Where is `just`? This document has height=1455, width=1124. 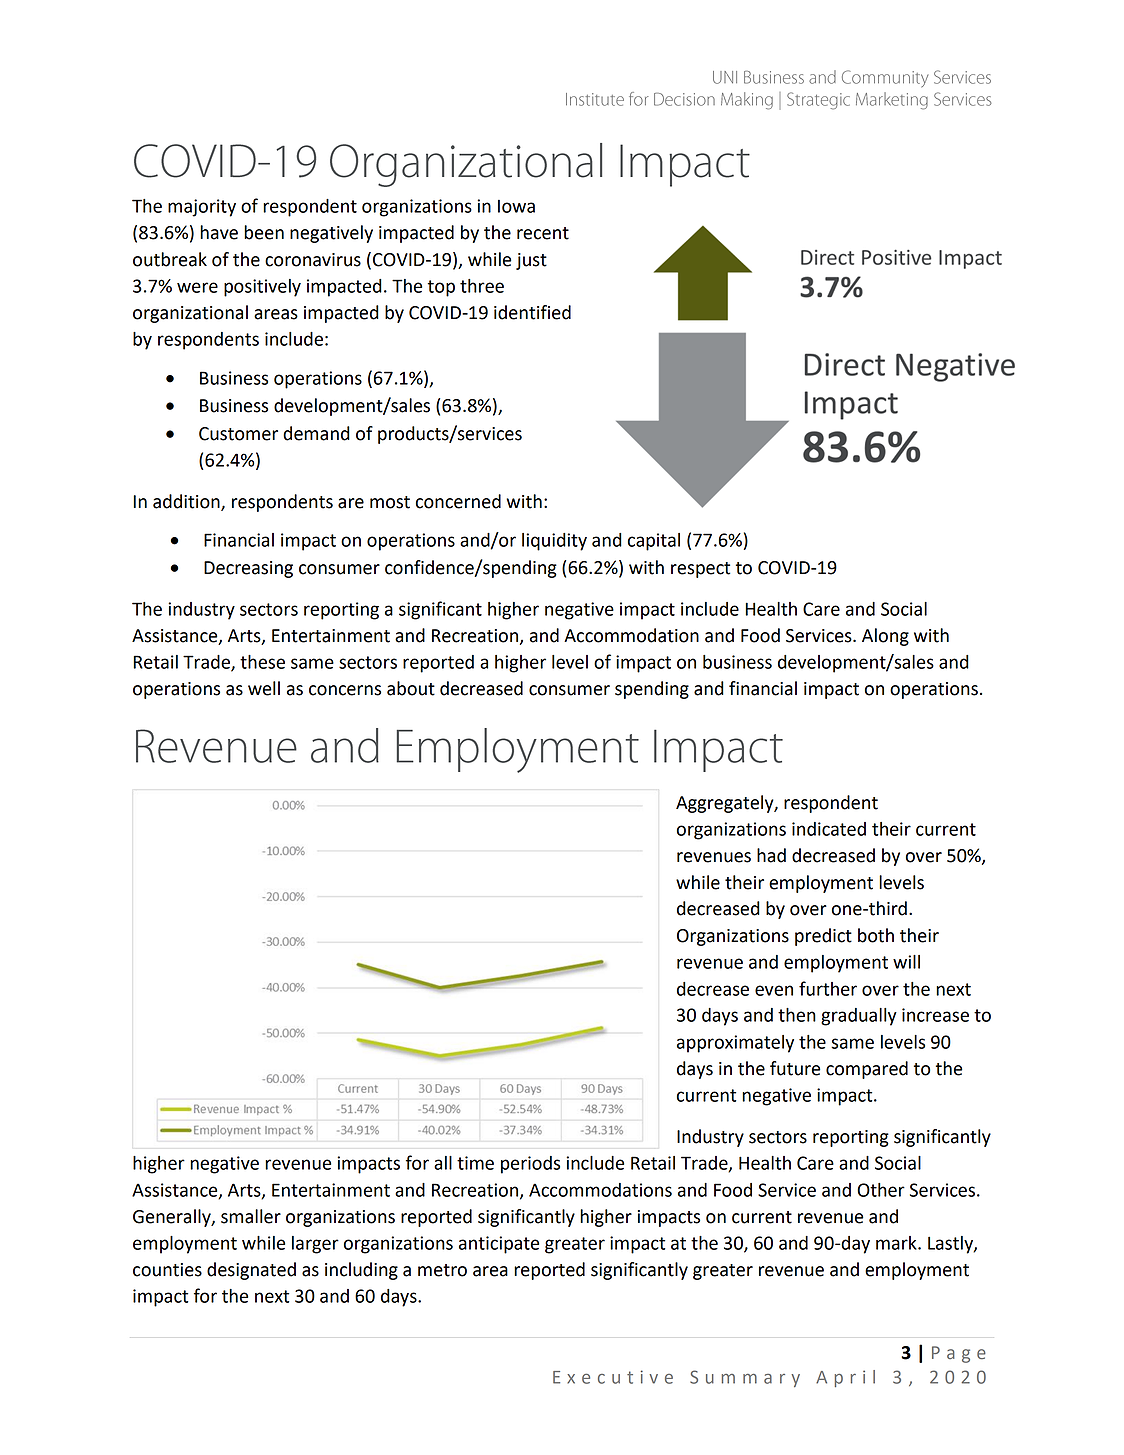 just is located at coordinates (531, 261).
